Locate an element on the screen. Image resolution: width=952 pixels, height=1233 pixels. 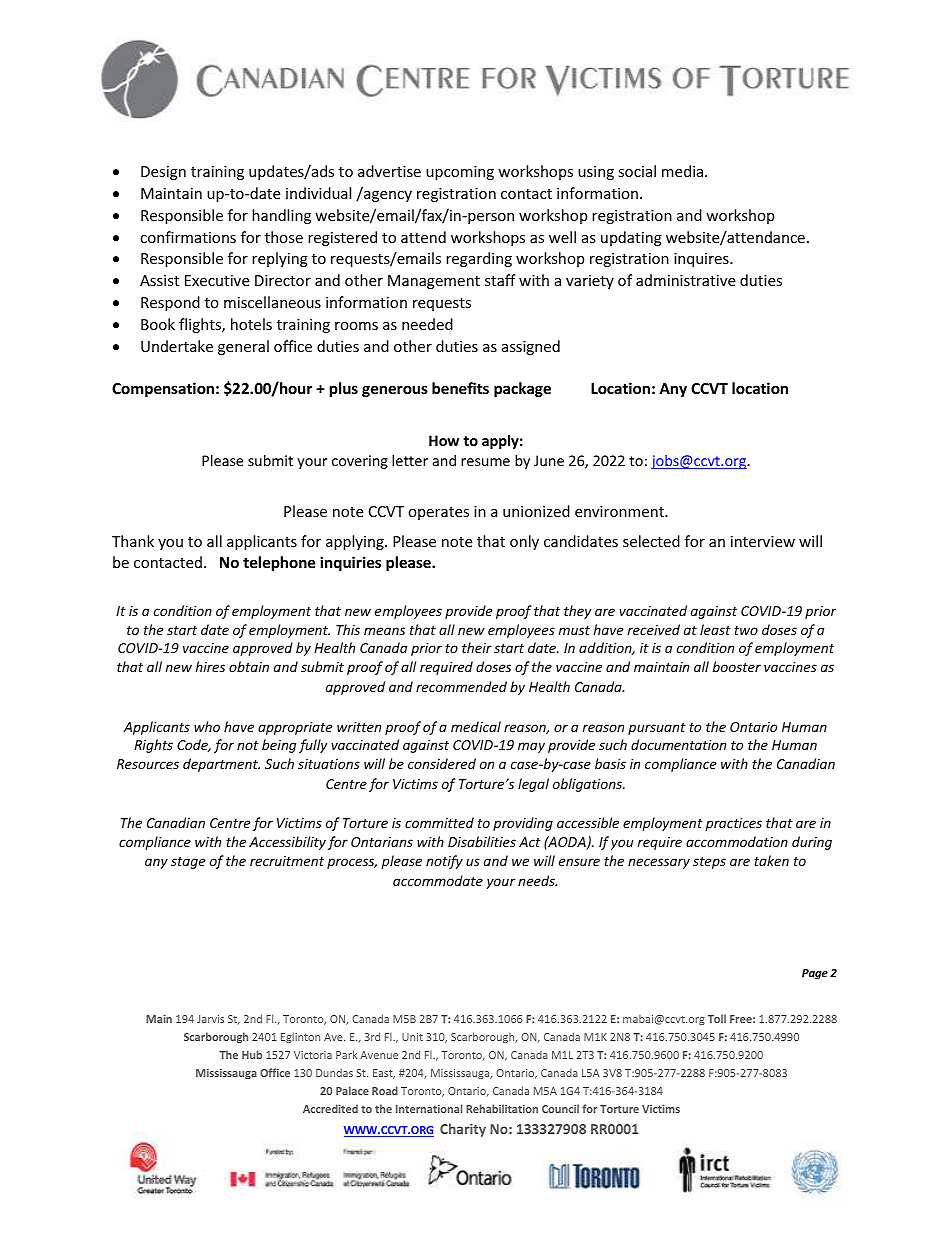
Thank is located at coordinates (133, 541).
